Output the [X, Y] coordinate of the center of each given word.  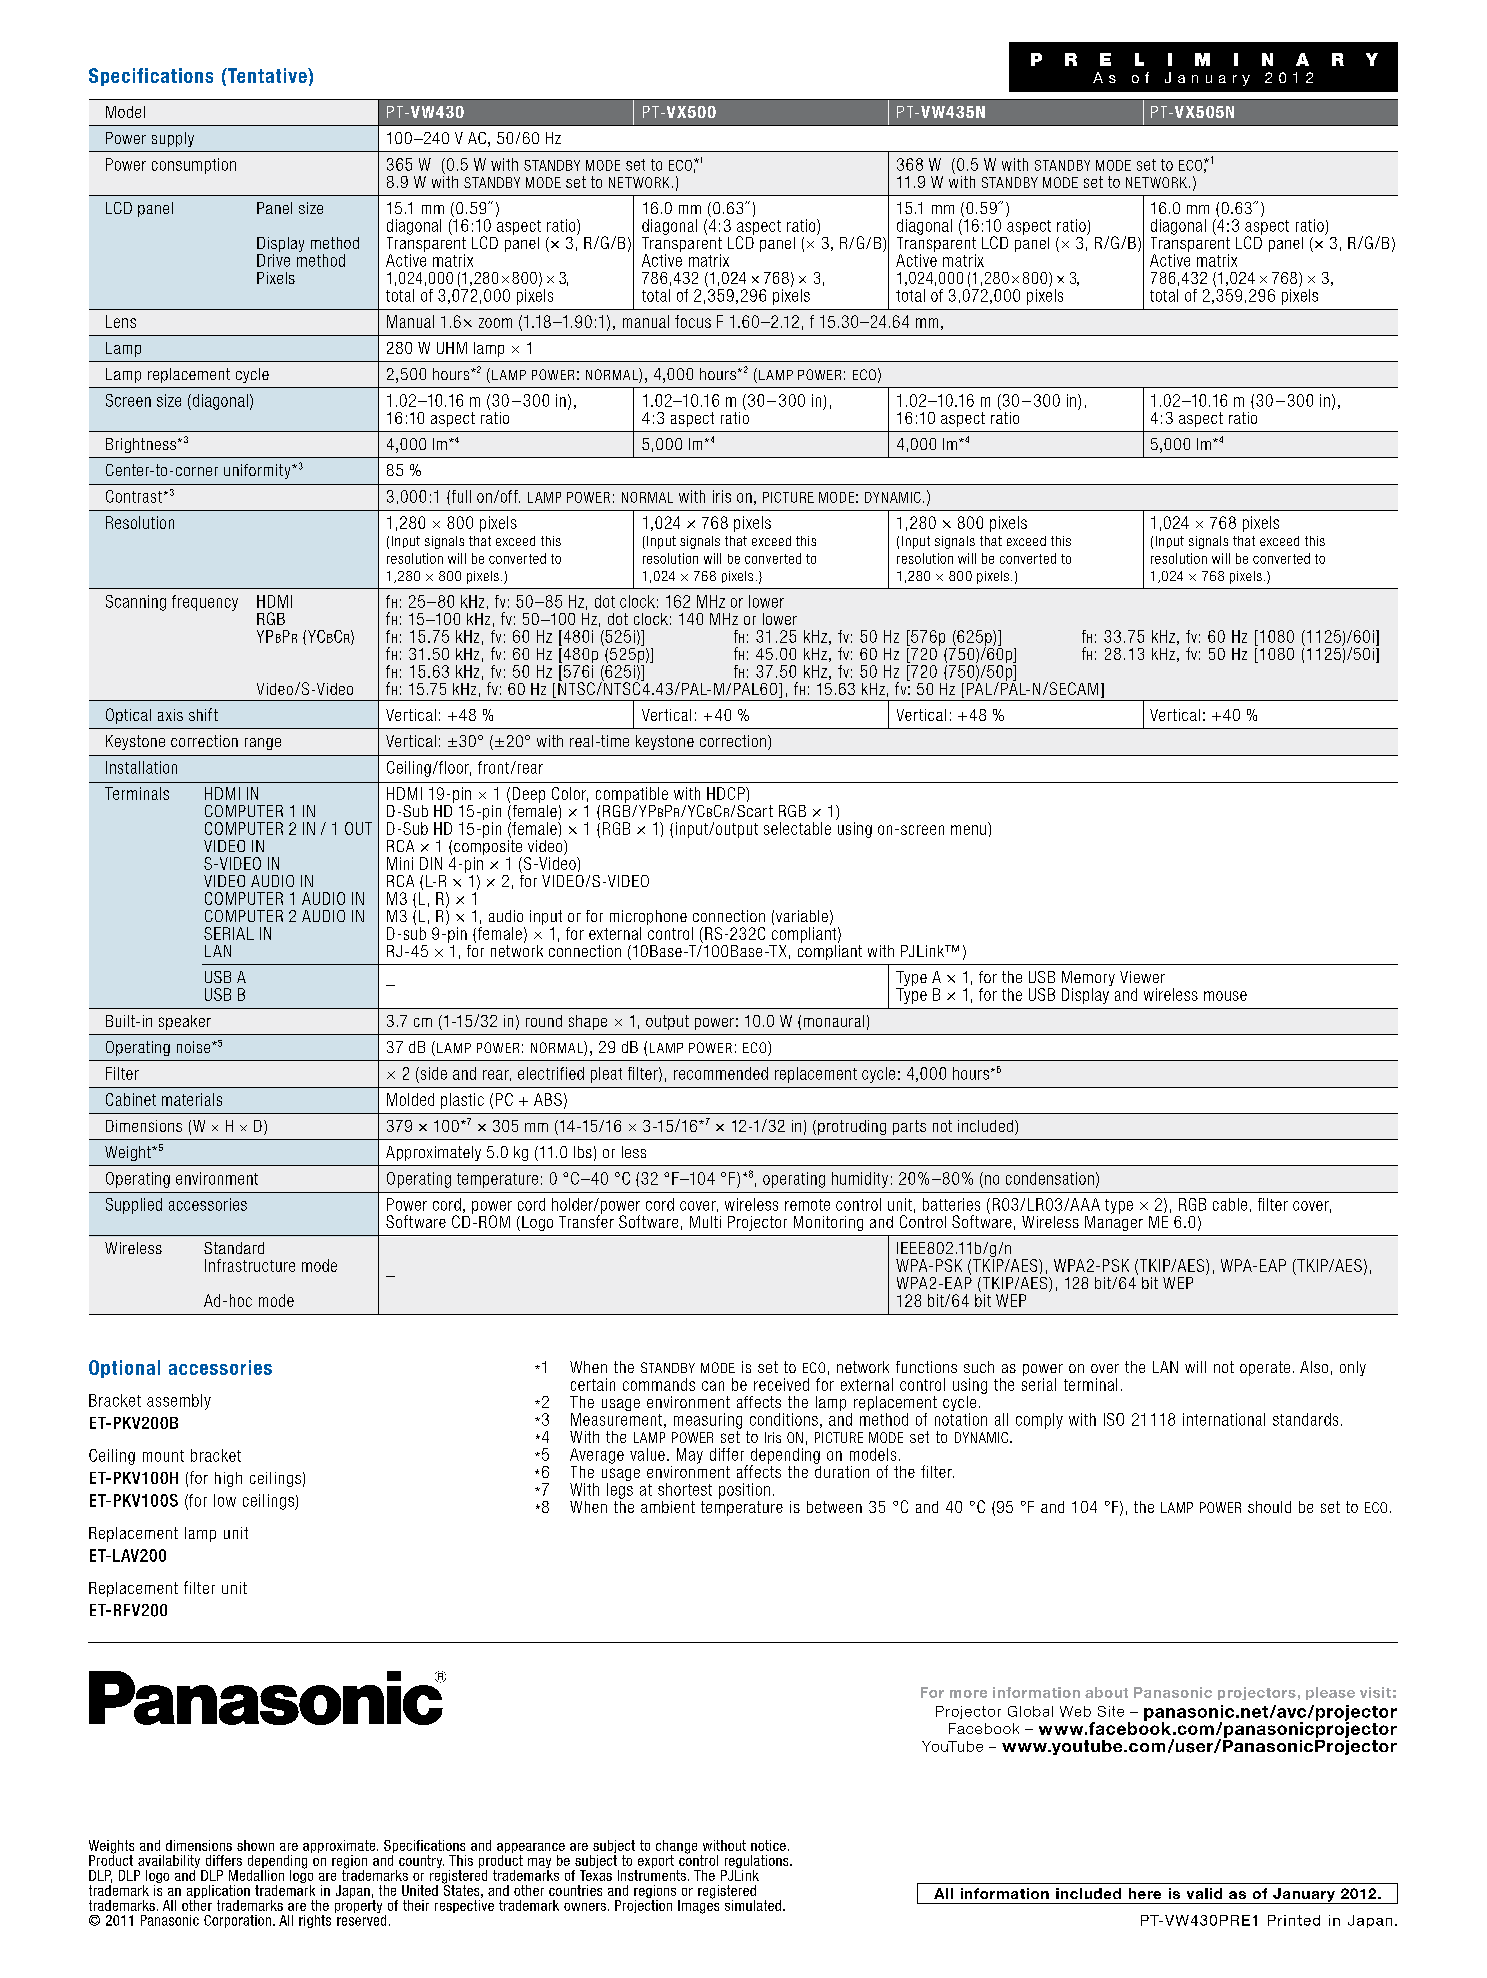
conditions [784, 1419]
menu [968, 830]
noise [195, 1047]
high [228, 1479]
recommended [721, 1073]
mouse [1225, 996]
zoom [495, 323]
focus [693, 321]
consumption [194, 166]
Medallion [256, 1874]
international [1224, 1419]
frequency [205, 603]
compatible [632, 795]
